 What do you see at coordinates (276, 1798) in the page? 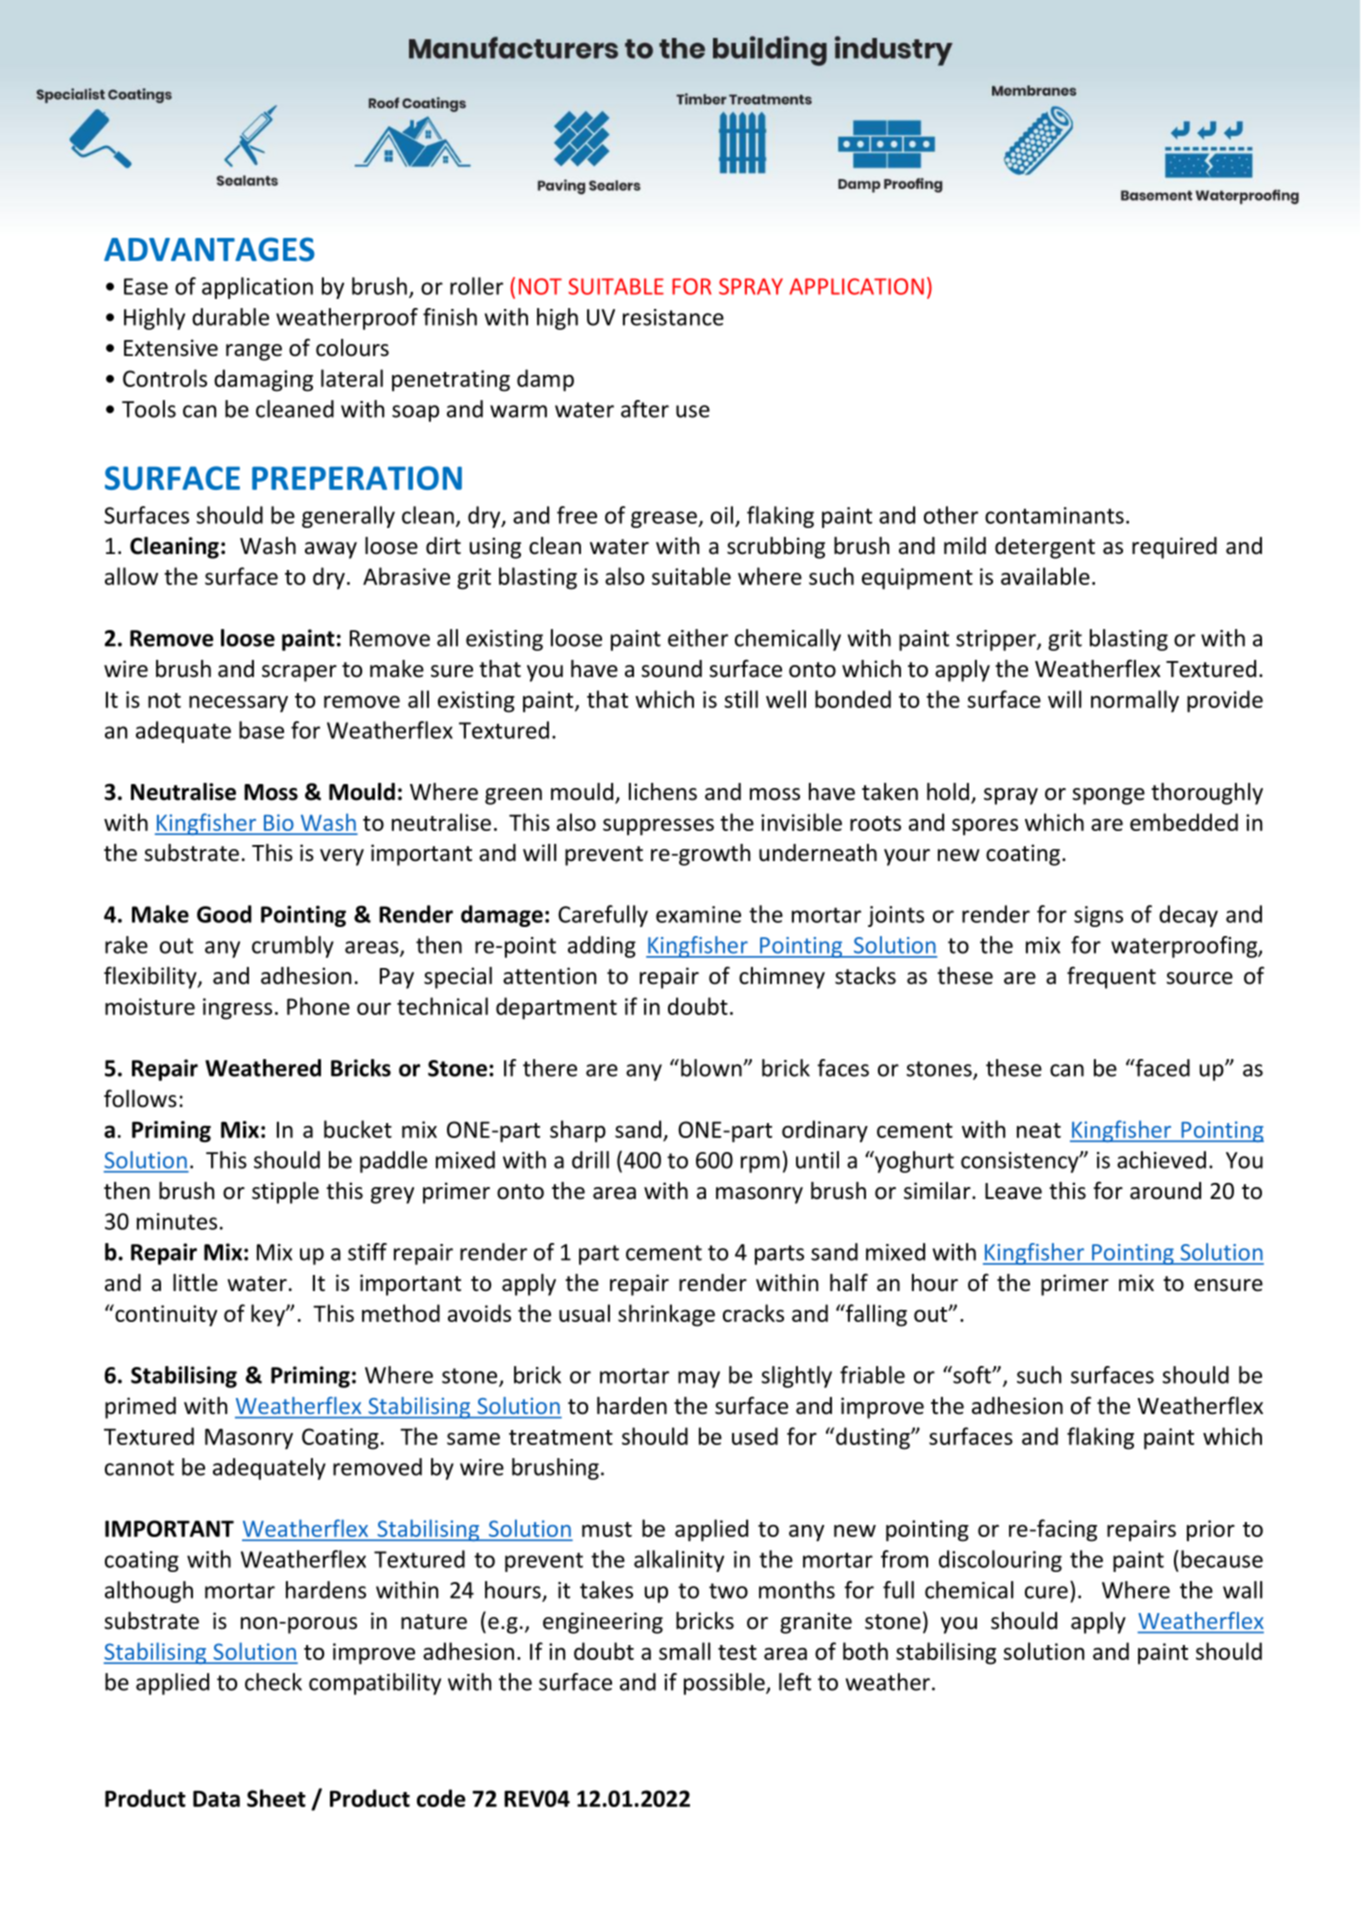
I see `Sheet` at bounding box center [276, 1798].
